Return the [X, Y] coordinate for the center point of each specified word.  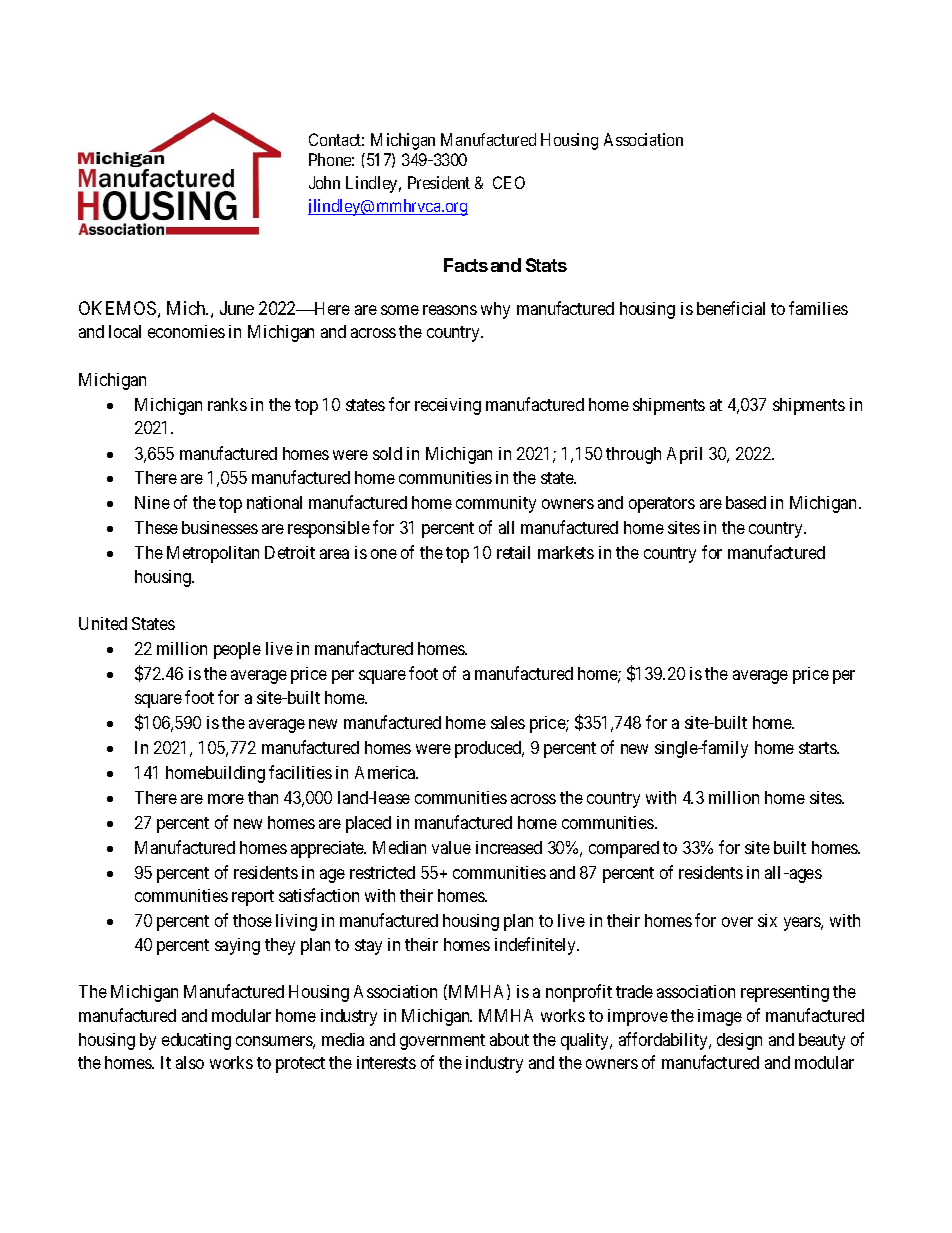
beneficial [731, 308]
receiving [448, 406]
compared [624, 849]
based [746, 502]
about [509, 1039]
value [451, 847]
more [226, 799]
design [739, 1041]
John [324, 182]
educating [196, 1041]
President [439, 182]
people [237, 650]
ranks [227, 404]
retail [513, 552]
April [684, 455]
